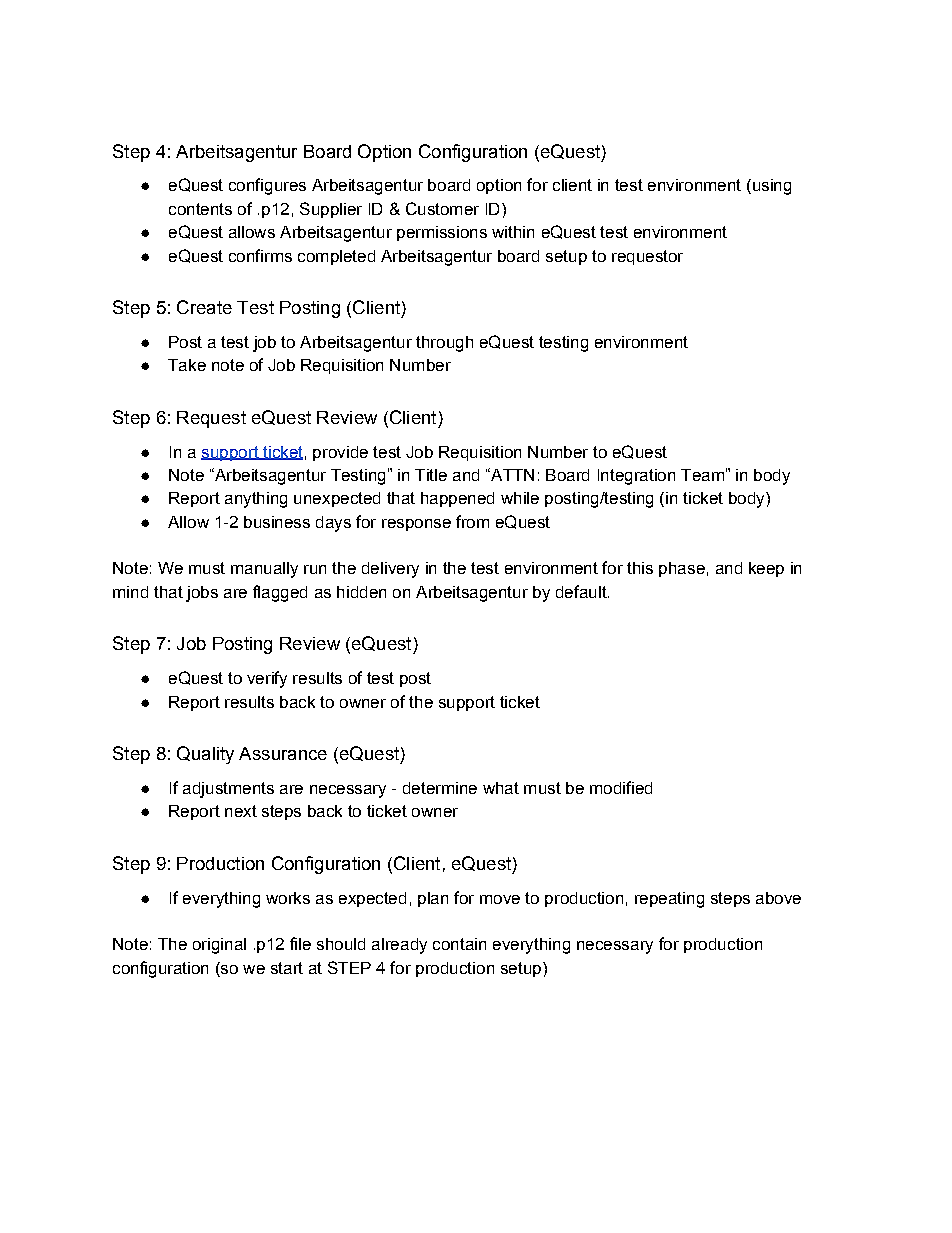  Describe the element at coordinates (390, 570) in the page. I see `delivery` at that location.
